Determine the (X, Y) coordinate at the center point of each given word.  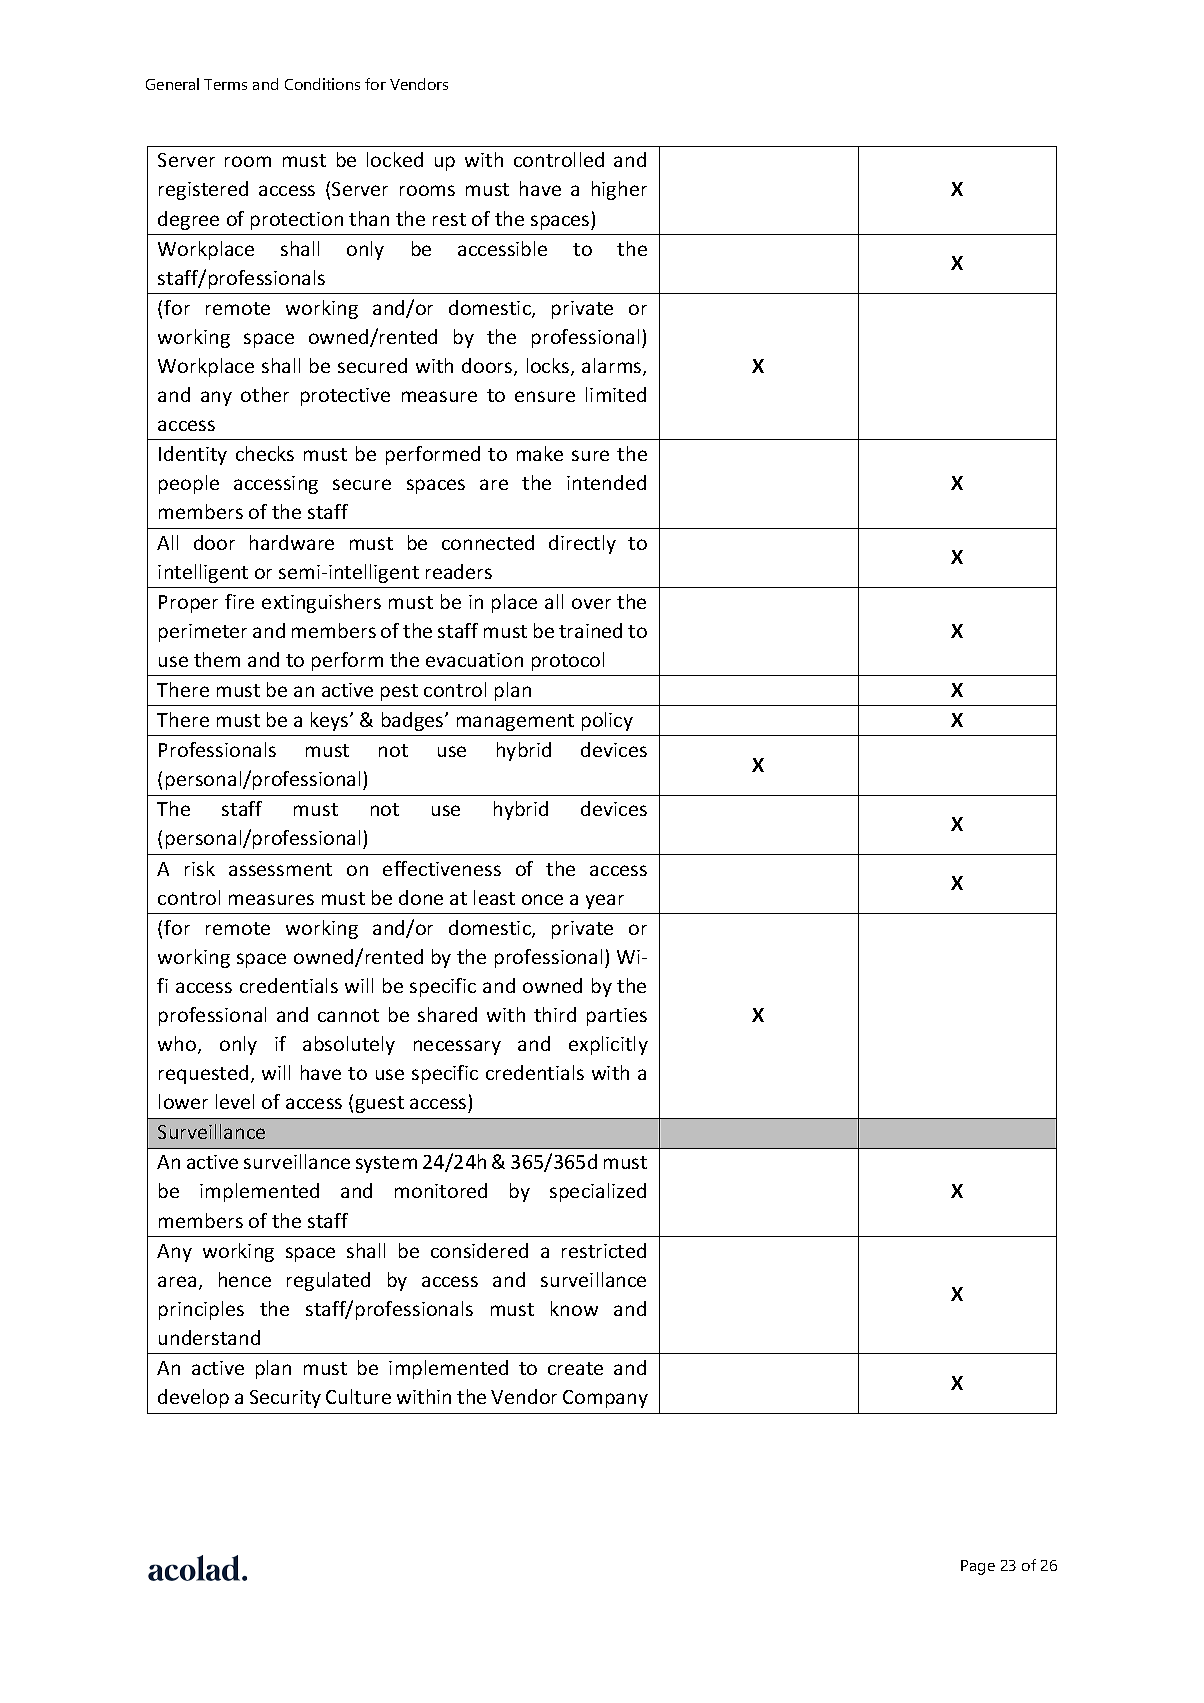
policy (607, 721)
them (217, 659)
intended (606, 482)
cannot (348, 1015)
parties (617, 1017)
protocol (568, 661)
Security (285, 1399)
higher (619, 190)
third (555, 1014)
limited (616, 394)
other (265, 394)
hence (245, 1279)
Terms (225, 84)
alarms (613, 367)
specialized (598, 1192)
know (574, 1308)
